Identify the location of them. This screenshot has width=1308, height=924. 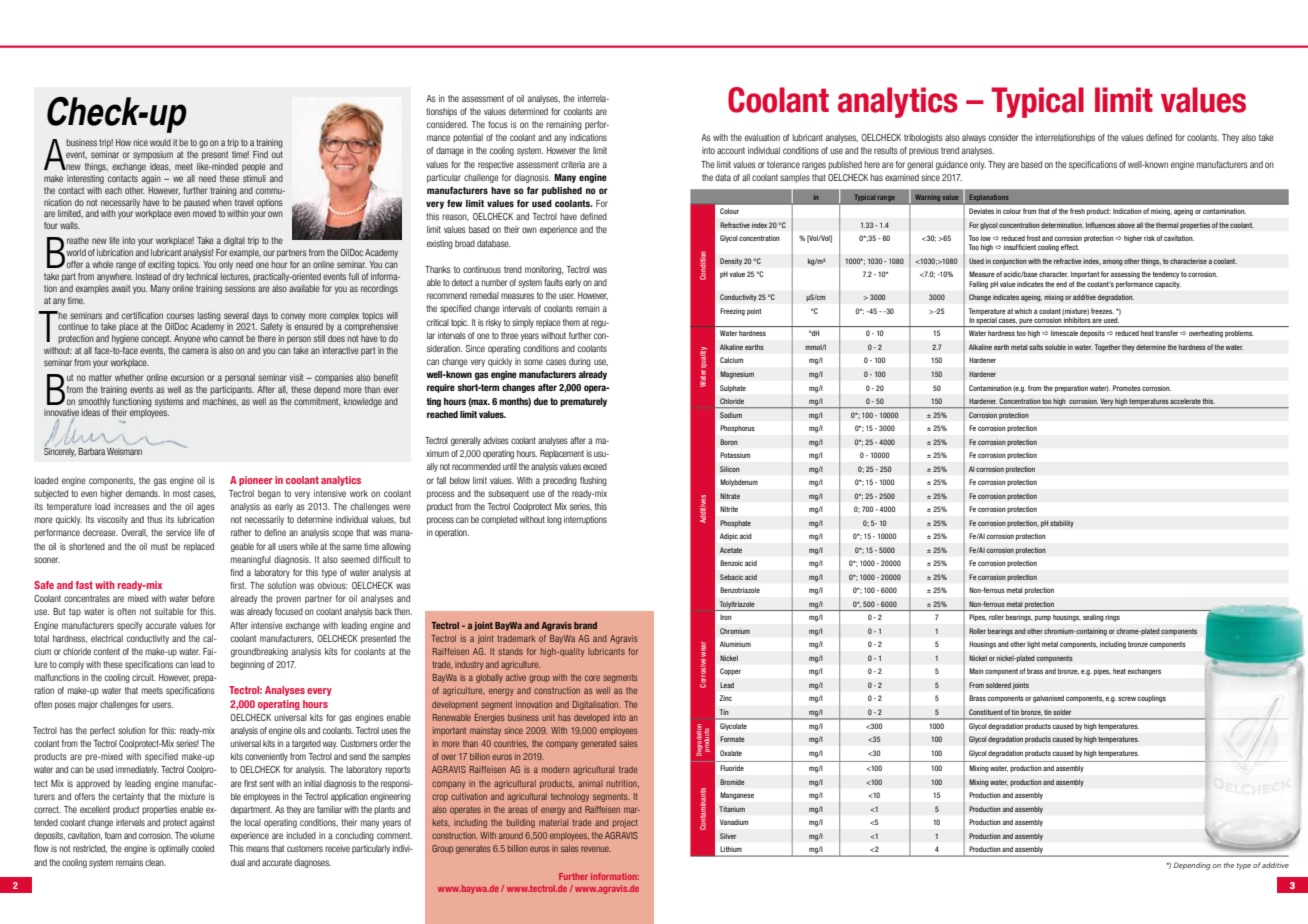
(571, 322).
